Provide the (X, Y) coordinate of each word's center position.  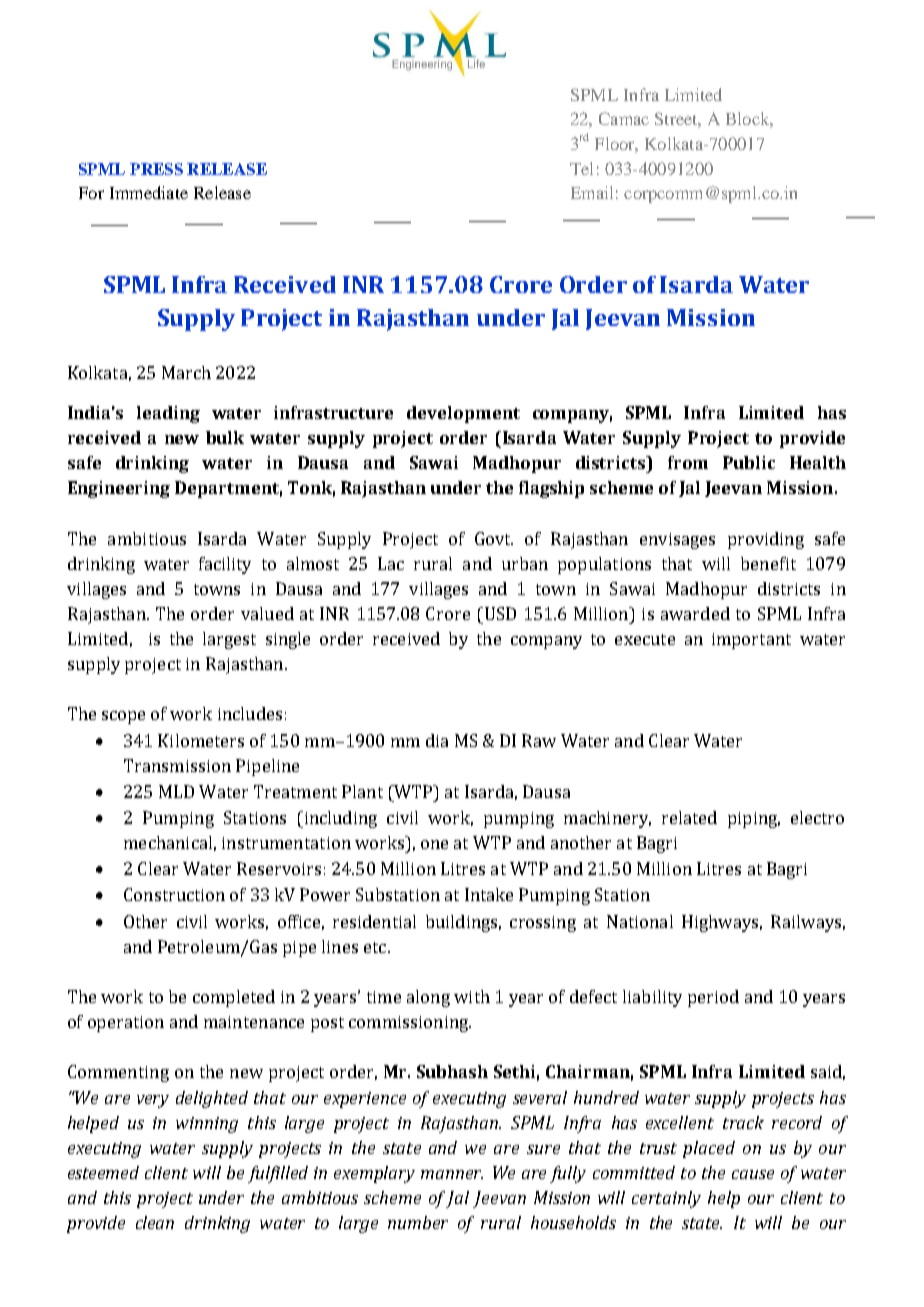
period (713, 998)
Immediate (149, 192)
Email (592, 192)
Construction (174, 894)
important (751, 641)
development (463, 414)
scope (123, 717)
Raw (539, 740)
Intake (489, 894)
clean (155, 1222)
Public (749, 462)
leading (168, 414)
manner (452, 1174)
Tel (581, 168)
